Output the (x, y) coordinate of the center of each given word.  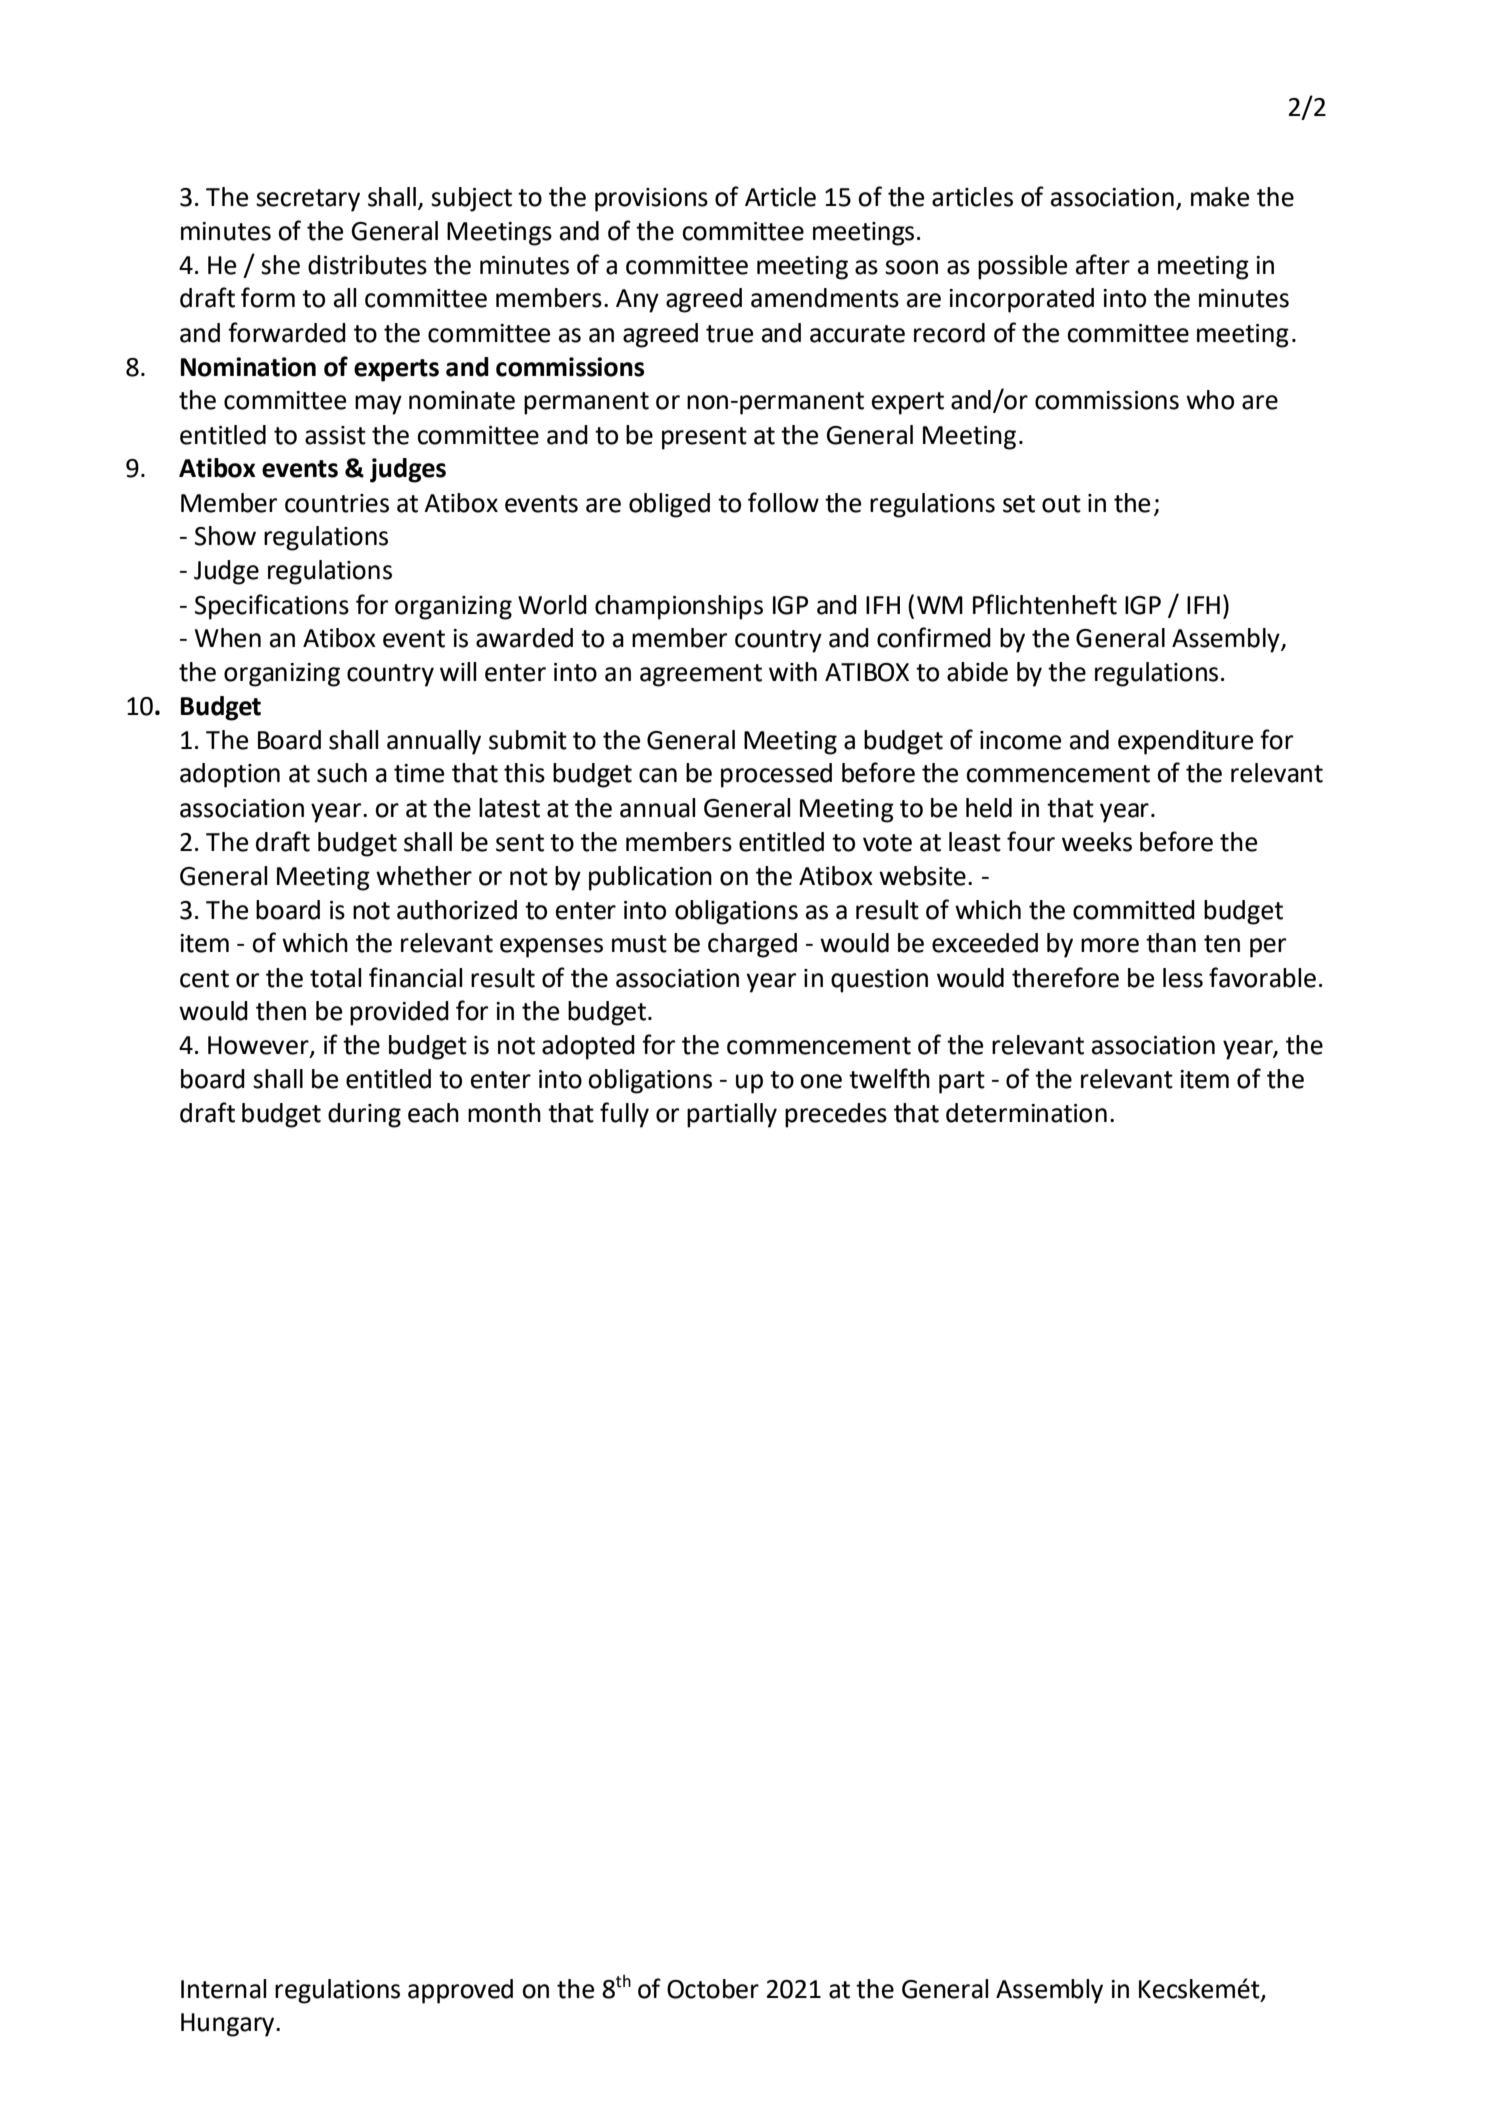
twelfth (889, 1078)
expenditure (1185, 742)
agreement (701, 675)
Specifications (272, 607)
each (433, 1113)
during (364, 1115)
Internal (223, 1989)
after (1103, 264)
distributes (367, 265)
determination (1026, 1113)
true (729, 334)
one (821, 1081)
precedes (836, 1115)
